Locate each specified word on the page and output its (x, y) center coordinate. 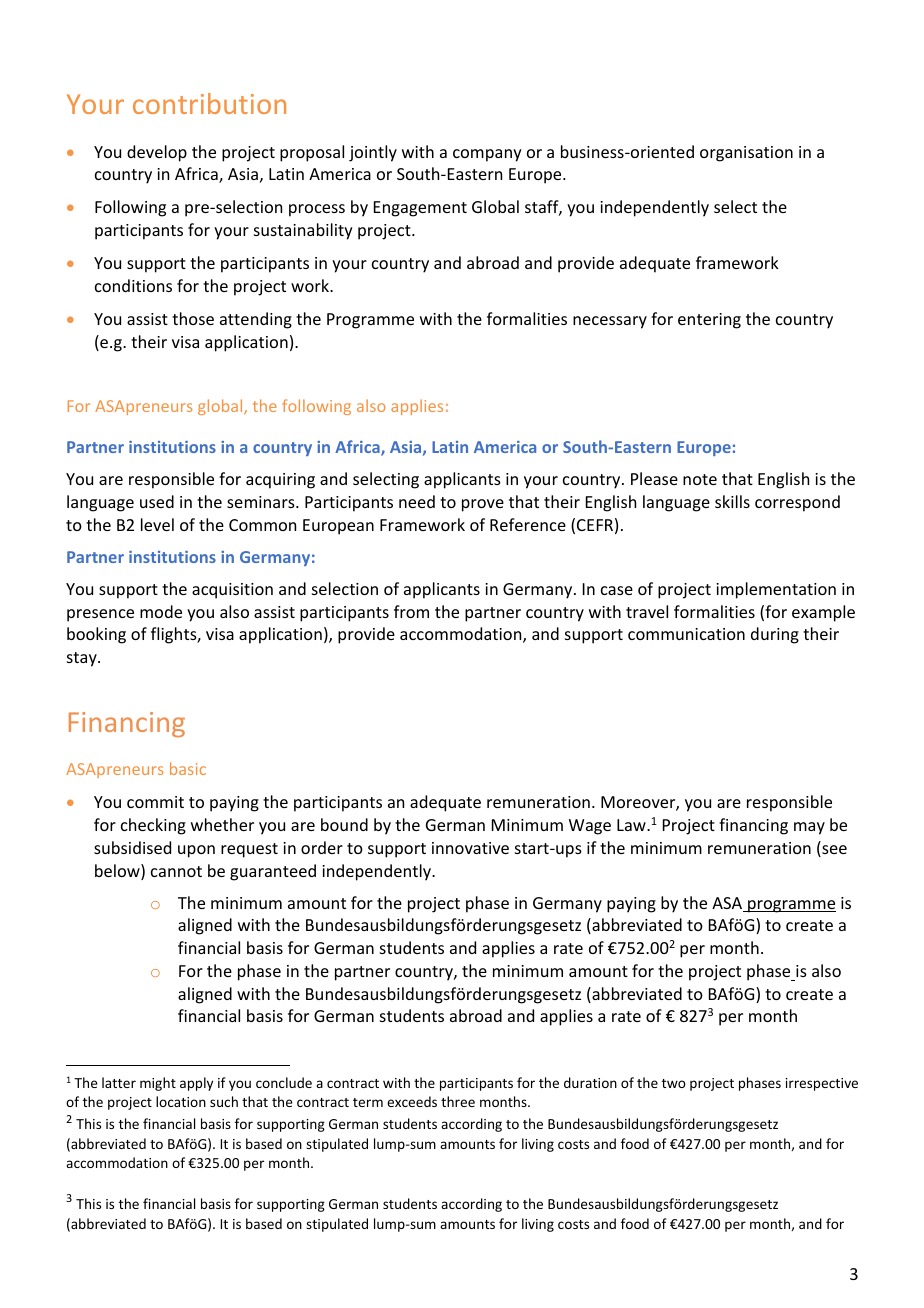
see (833, 851)
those (193, 318)
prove (483, 505)
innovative (470, 848)
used (157, 501)
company (487, 155)
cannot (176, 871)
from (411, 611)
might (158, 1084)
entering (709, 321)
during (775, 635)
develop (157, 153)
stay (83, 659)
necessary (610, 322)
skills (732, 501)
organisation (746, 154)
